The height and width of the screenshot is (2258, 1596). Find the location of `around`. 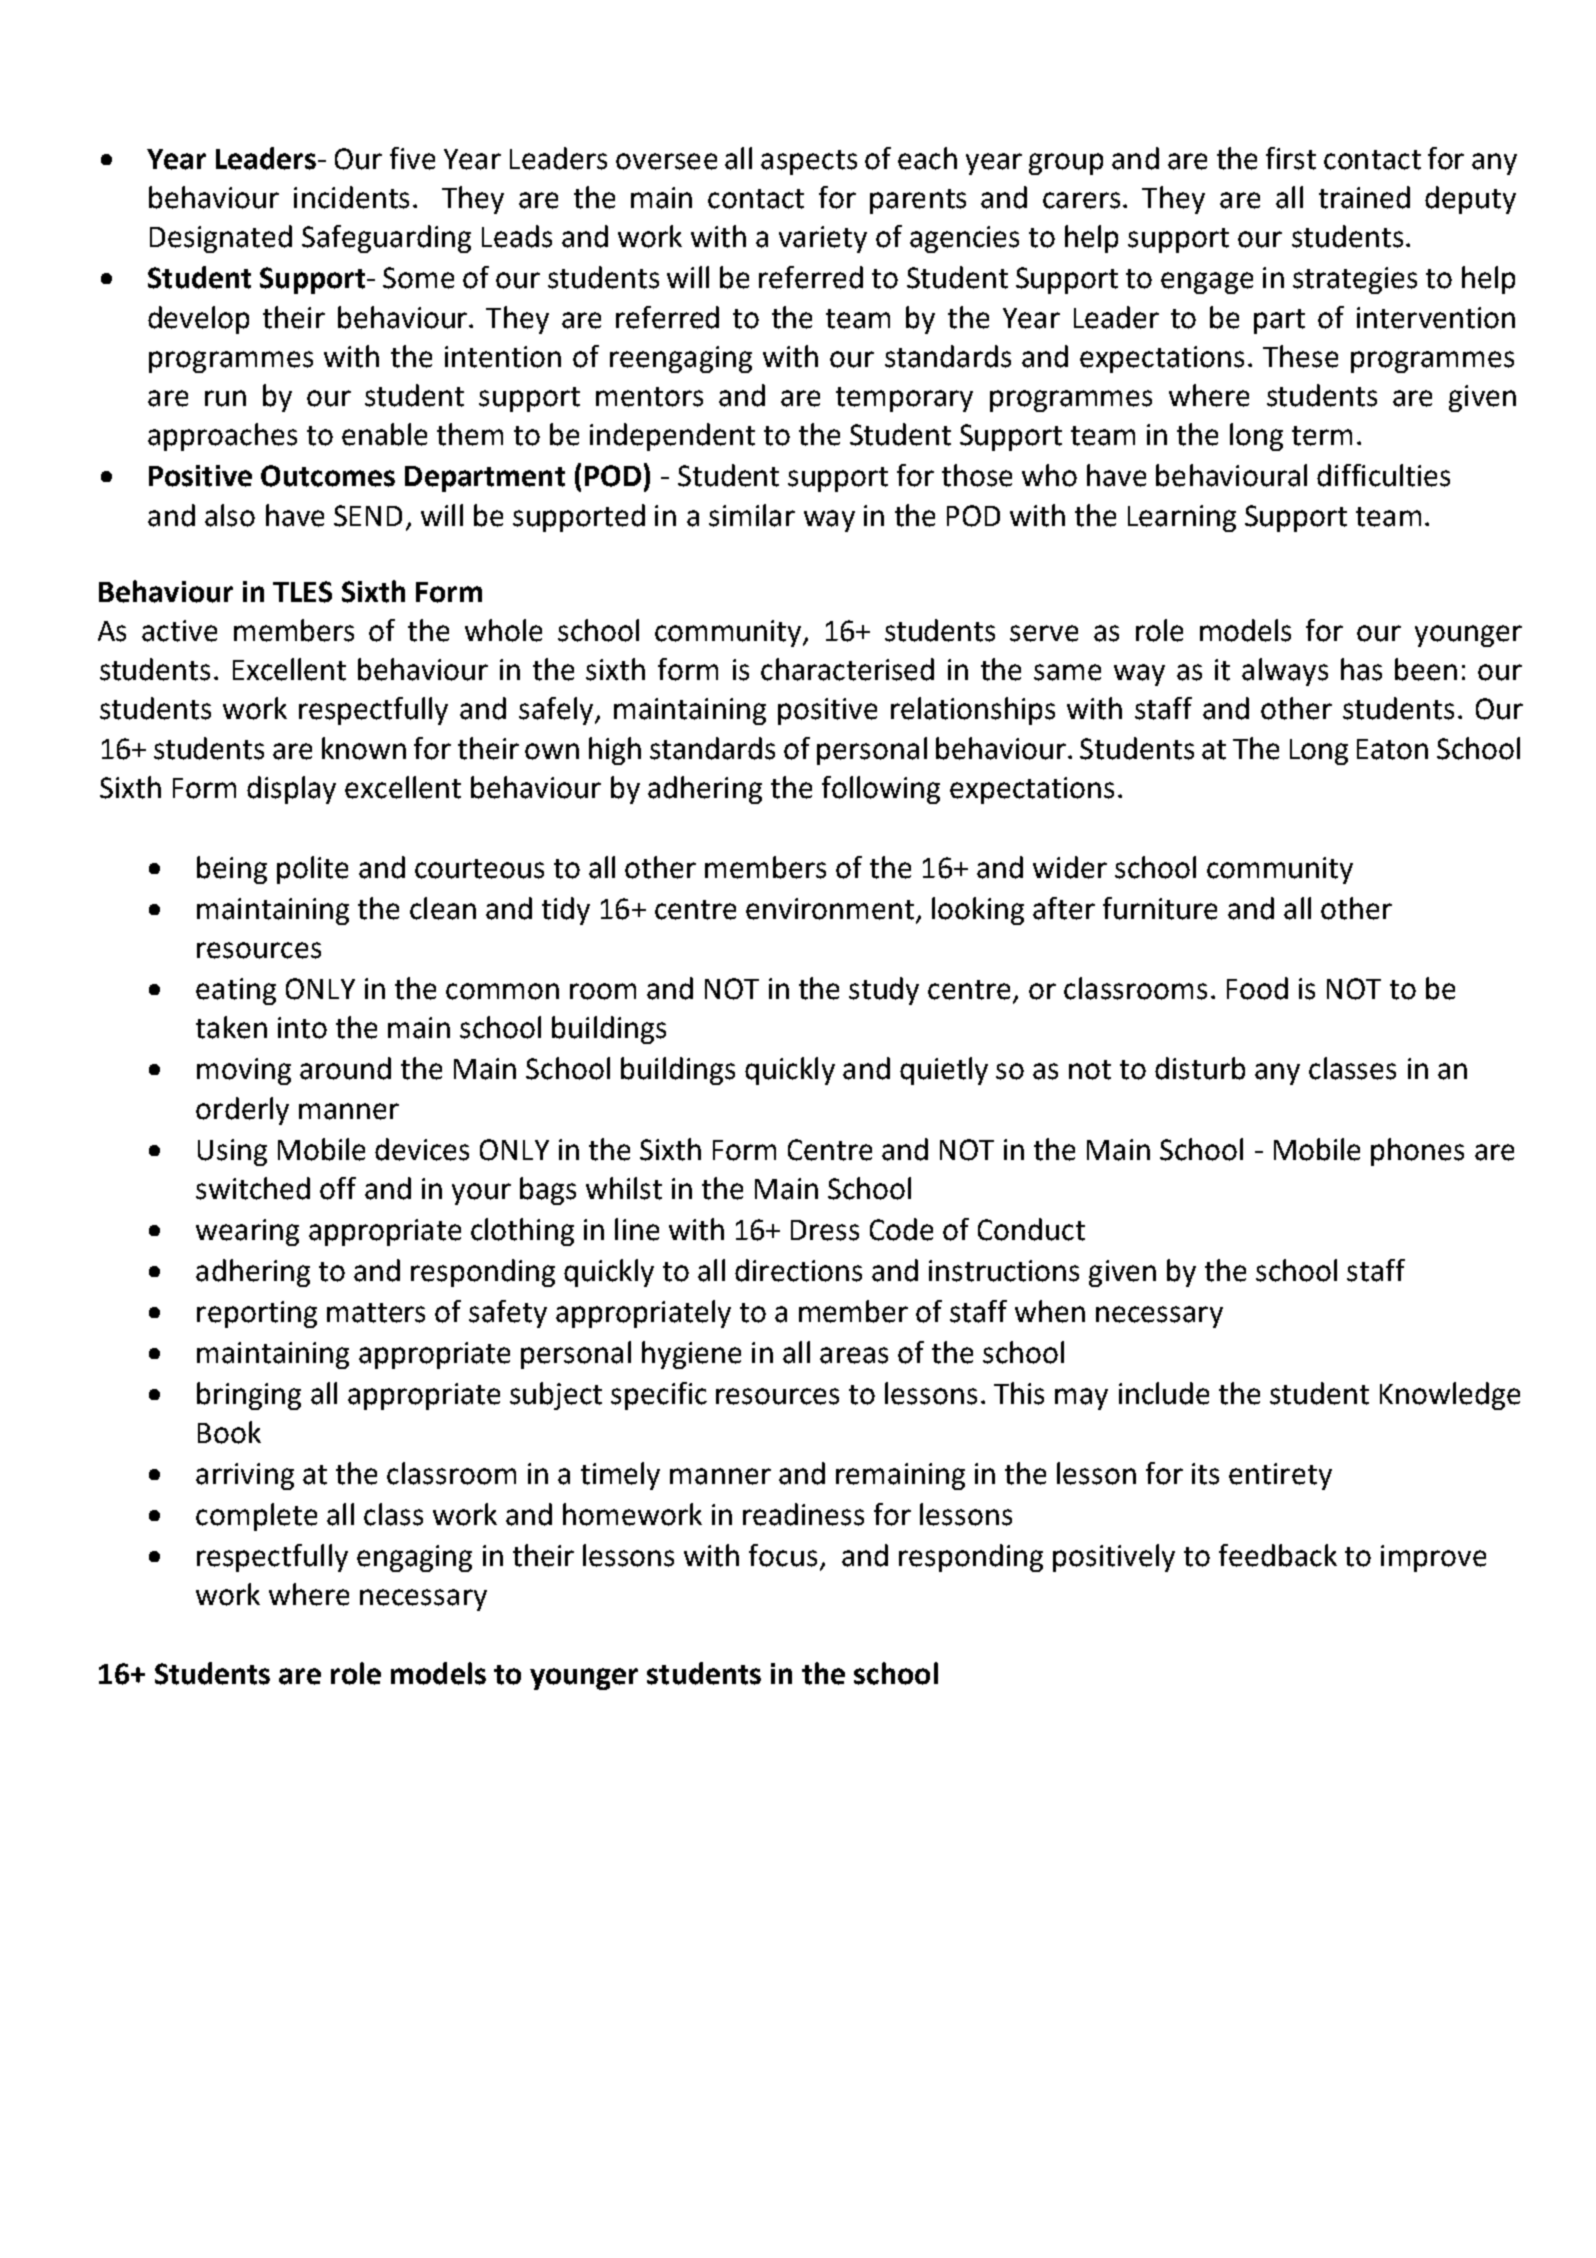

around is located at coordinates (345, 1068).
